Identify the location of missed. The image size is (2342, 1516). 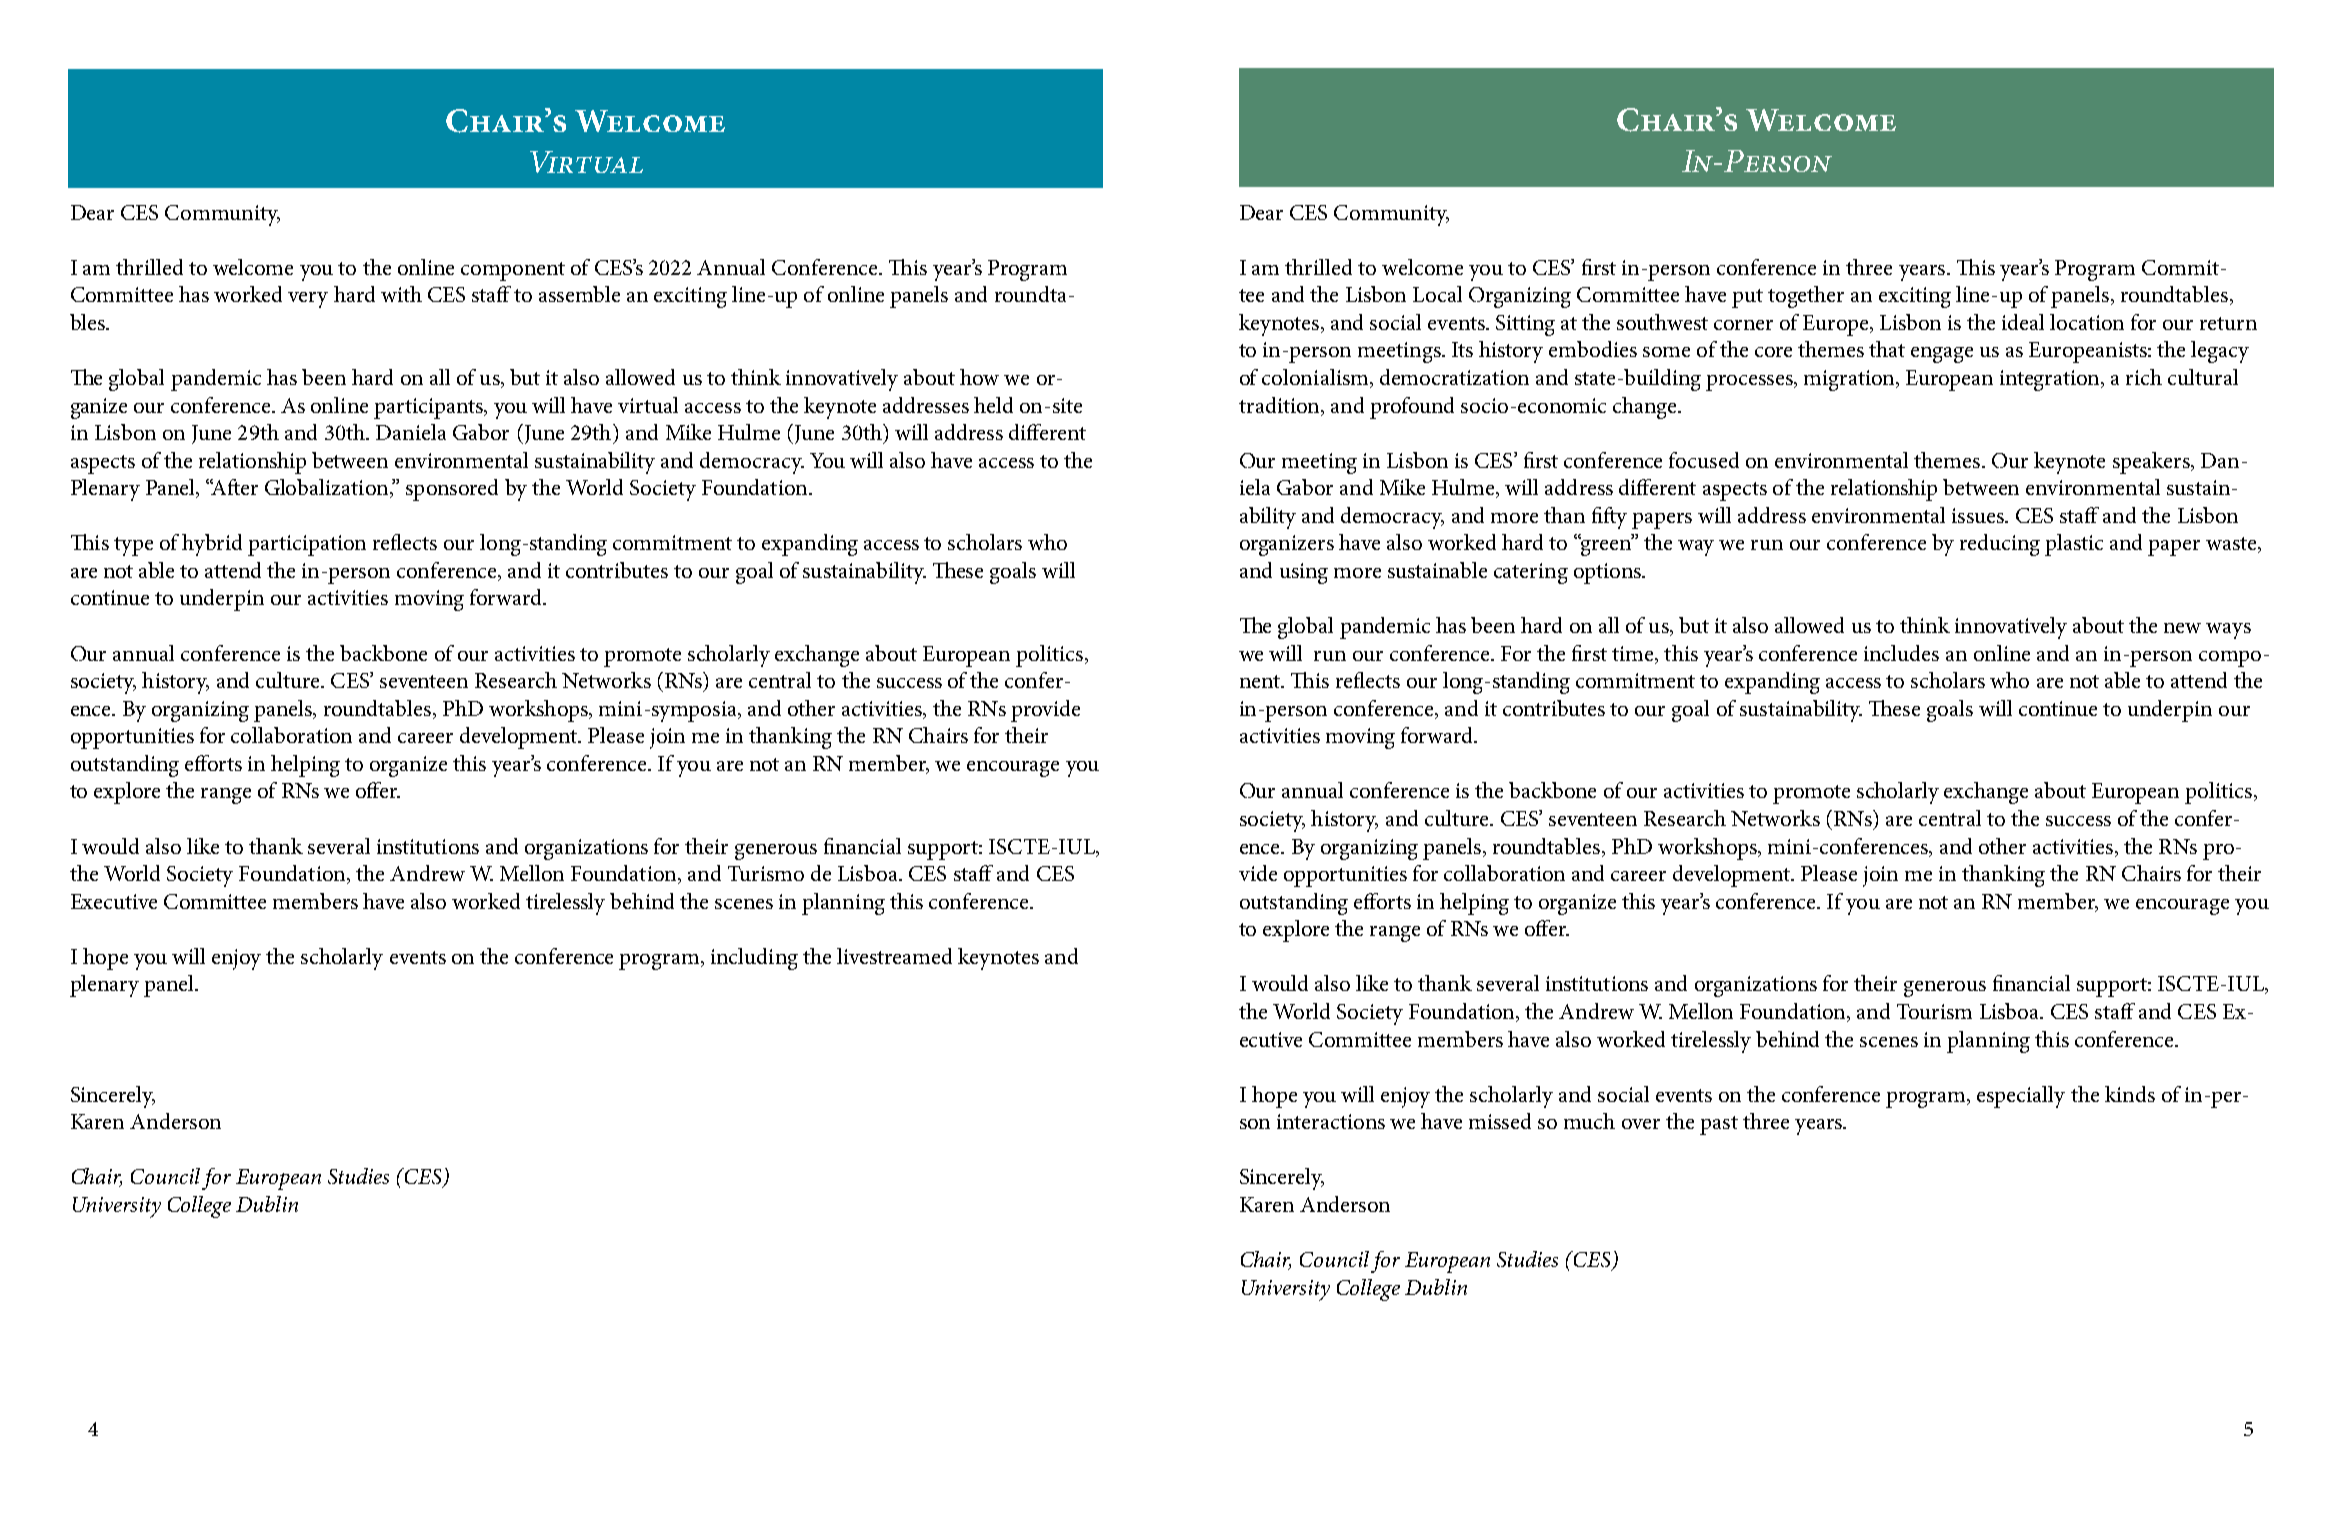
(1500, 1121).
